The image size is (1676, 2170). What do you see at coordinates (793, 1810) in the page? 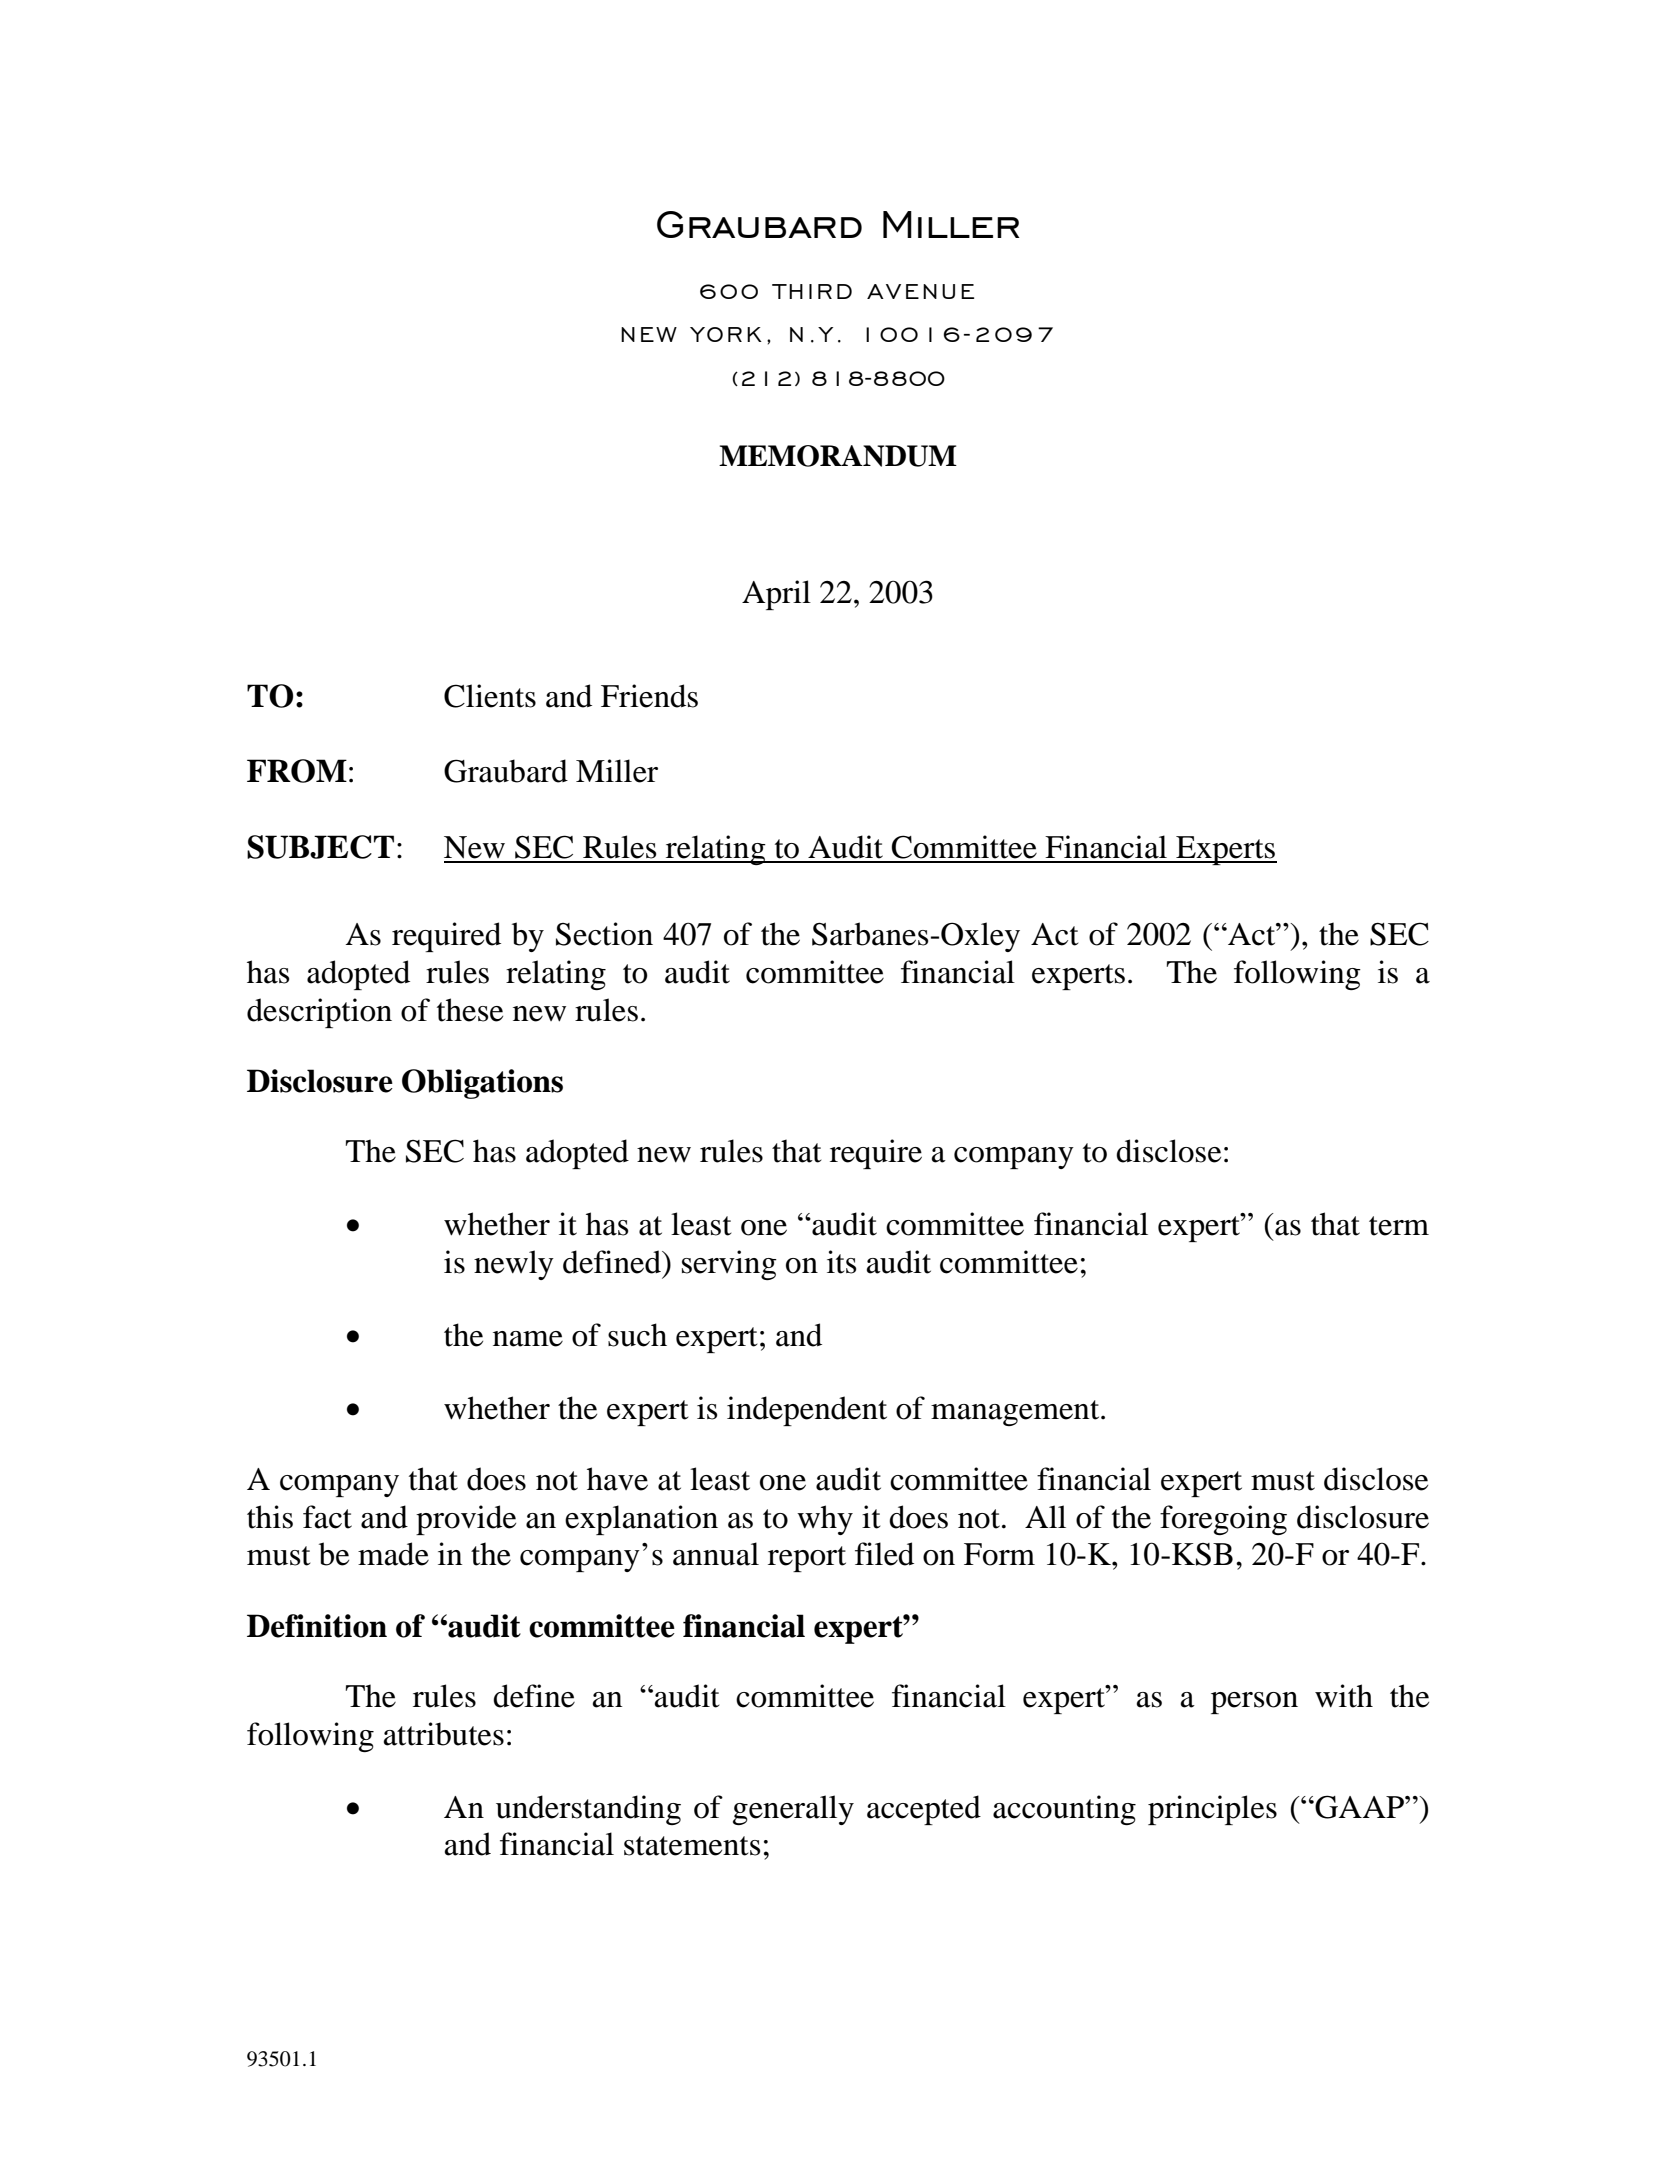
I see `generally` at bounding box center [793, 1810].
